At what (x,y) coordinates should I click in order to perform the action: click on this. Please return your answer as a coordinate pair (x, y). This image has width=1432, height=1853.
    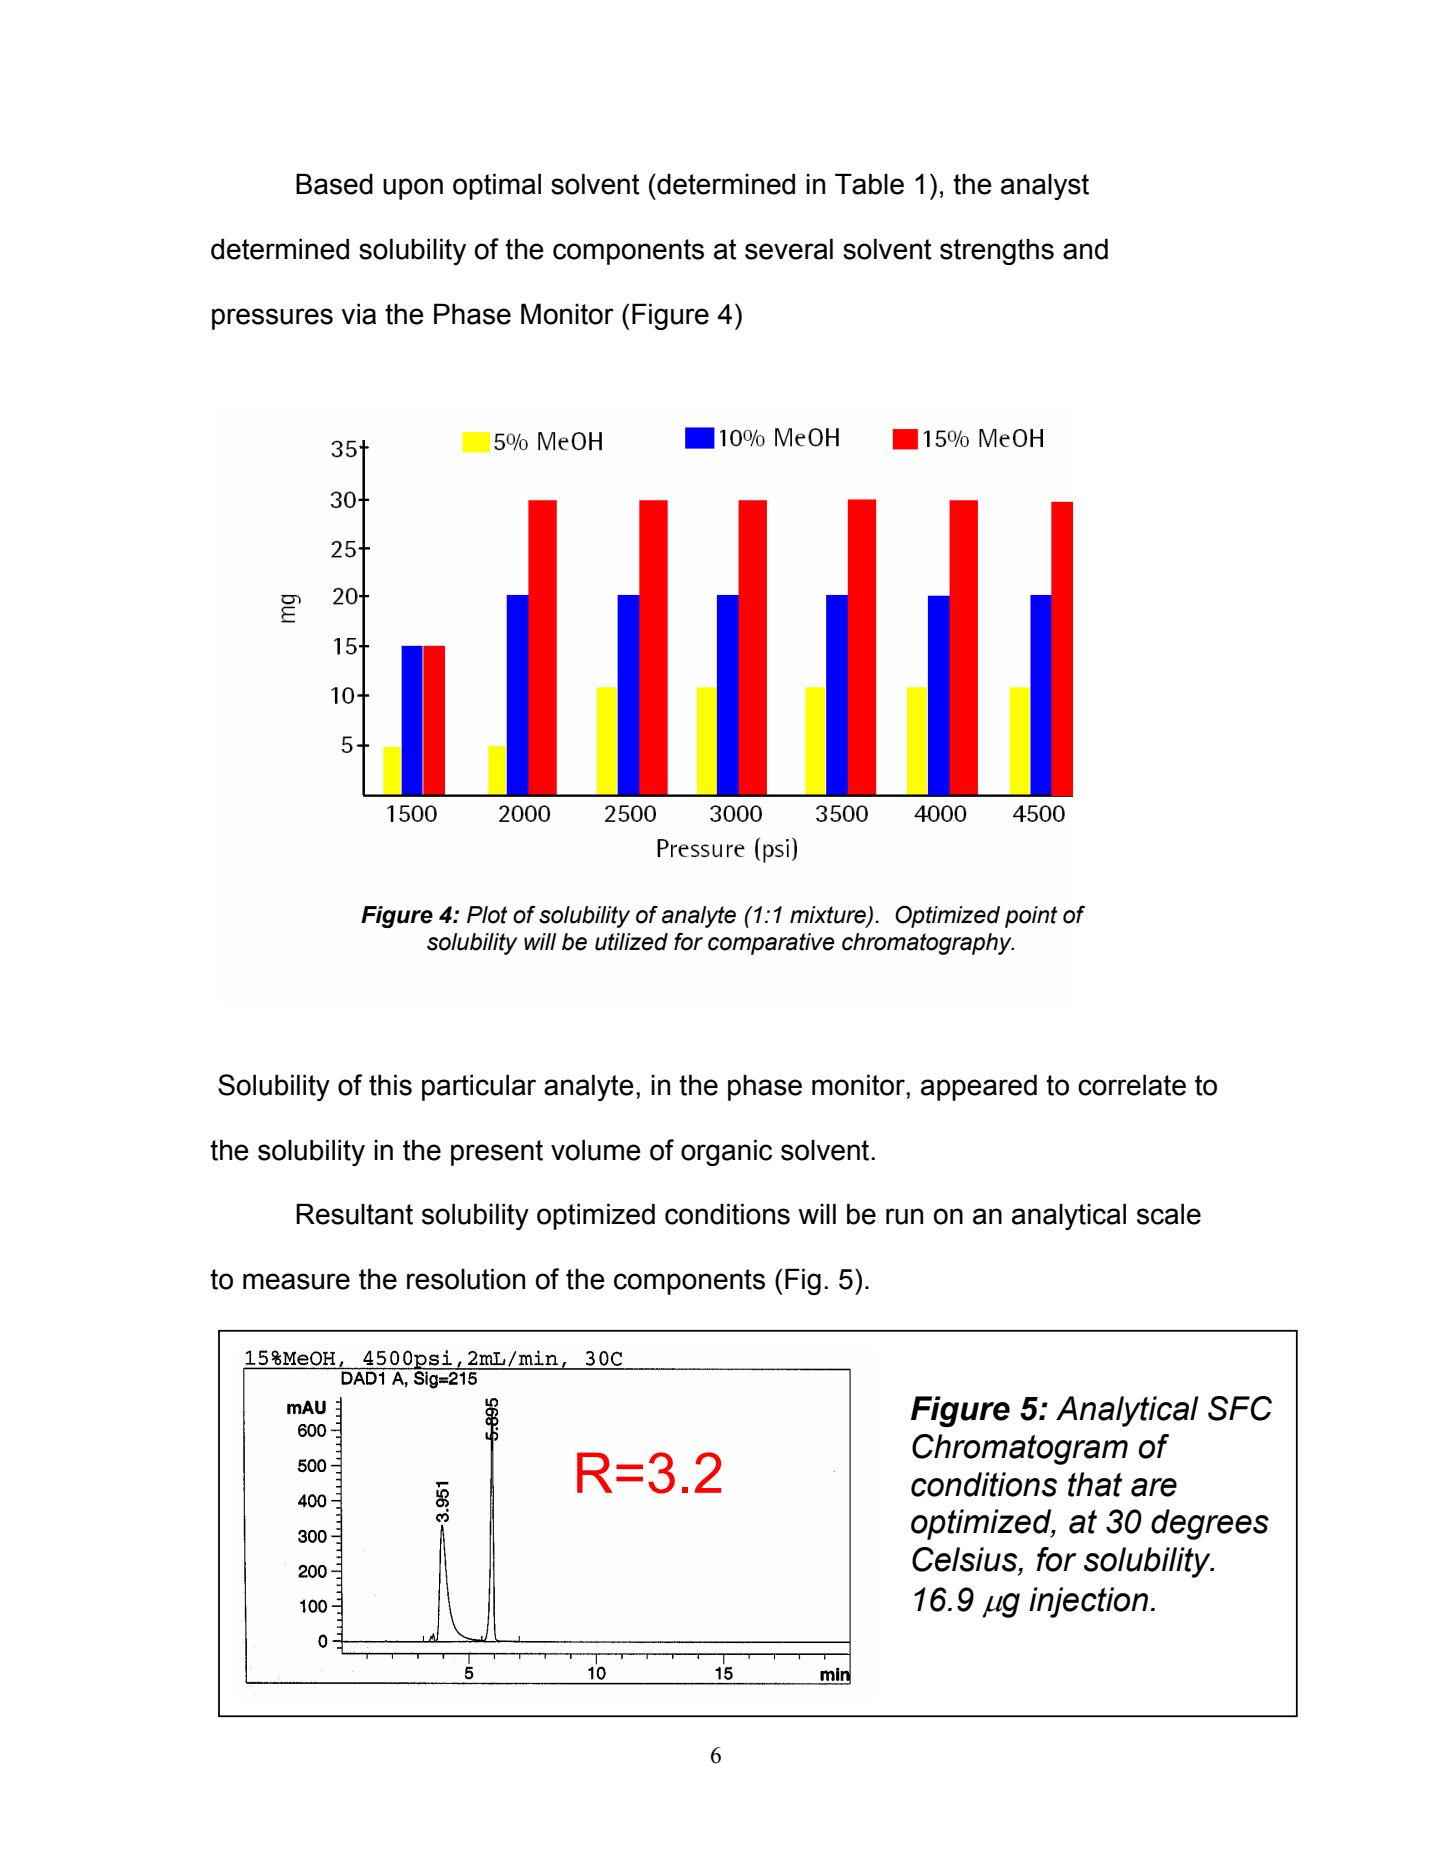
    Looking at the image, I should click on (390, 1085).
